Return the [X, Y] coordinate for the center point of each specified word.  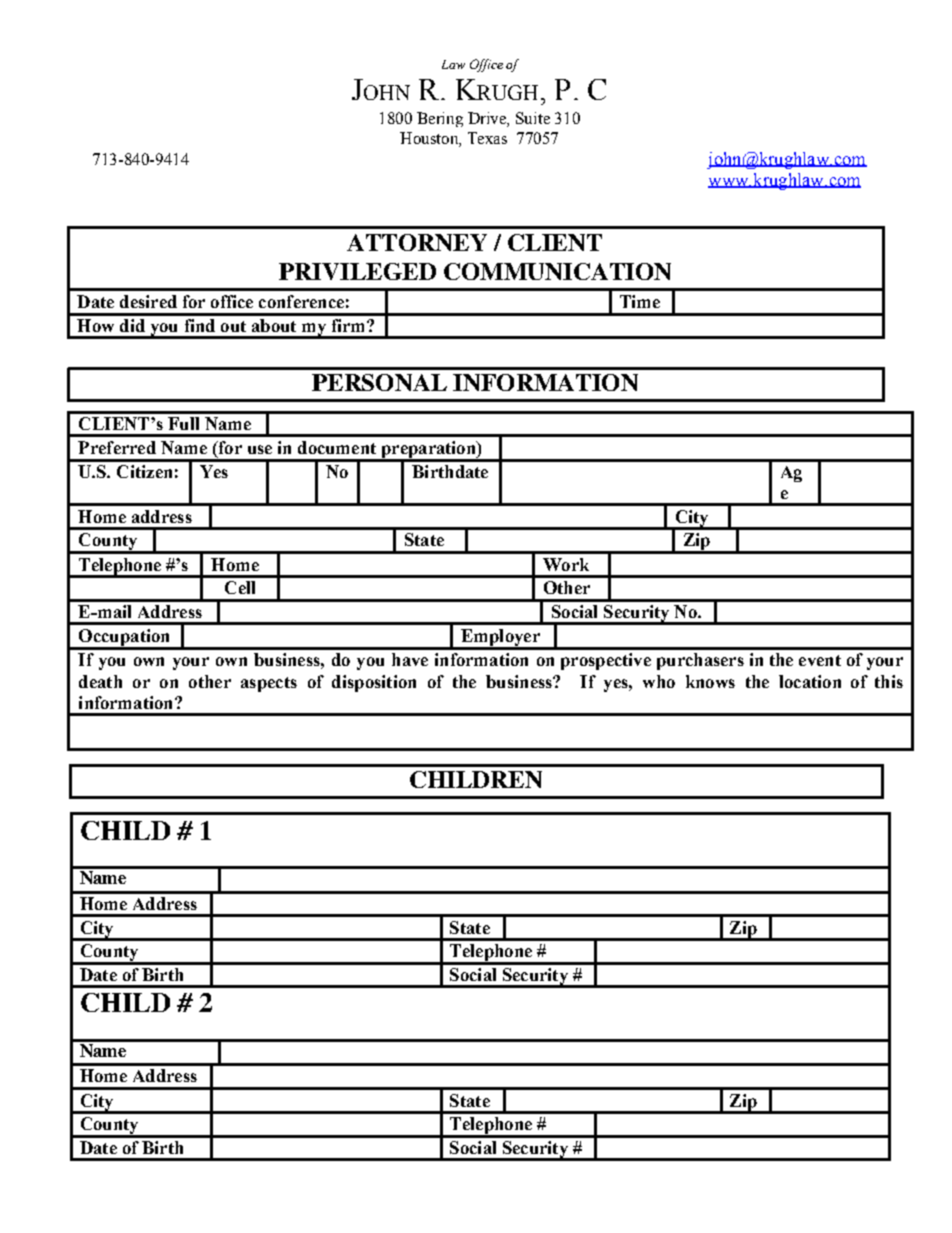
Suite [533, 118]
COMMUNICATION [557, 271]
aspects [269, 684]
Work [566, 564]
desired [148, 301]
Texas [487, 138]
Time [640, 301]
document [337, 447]
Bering [440, 119]
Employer [500, 639]
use [260, 449]
